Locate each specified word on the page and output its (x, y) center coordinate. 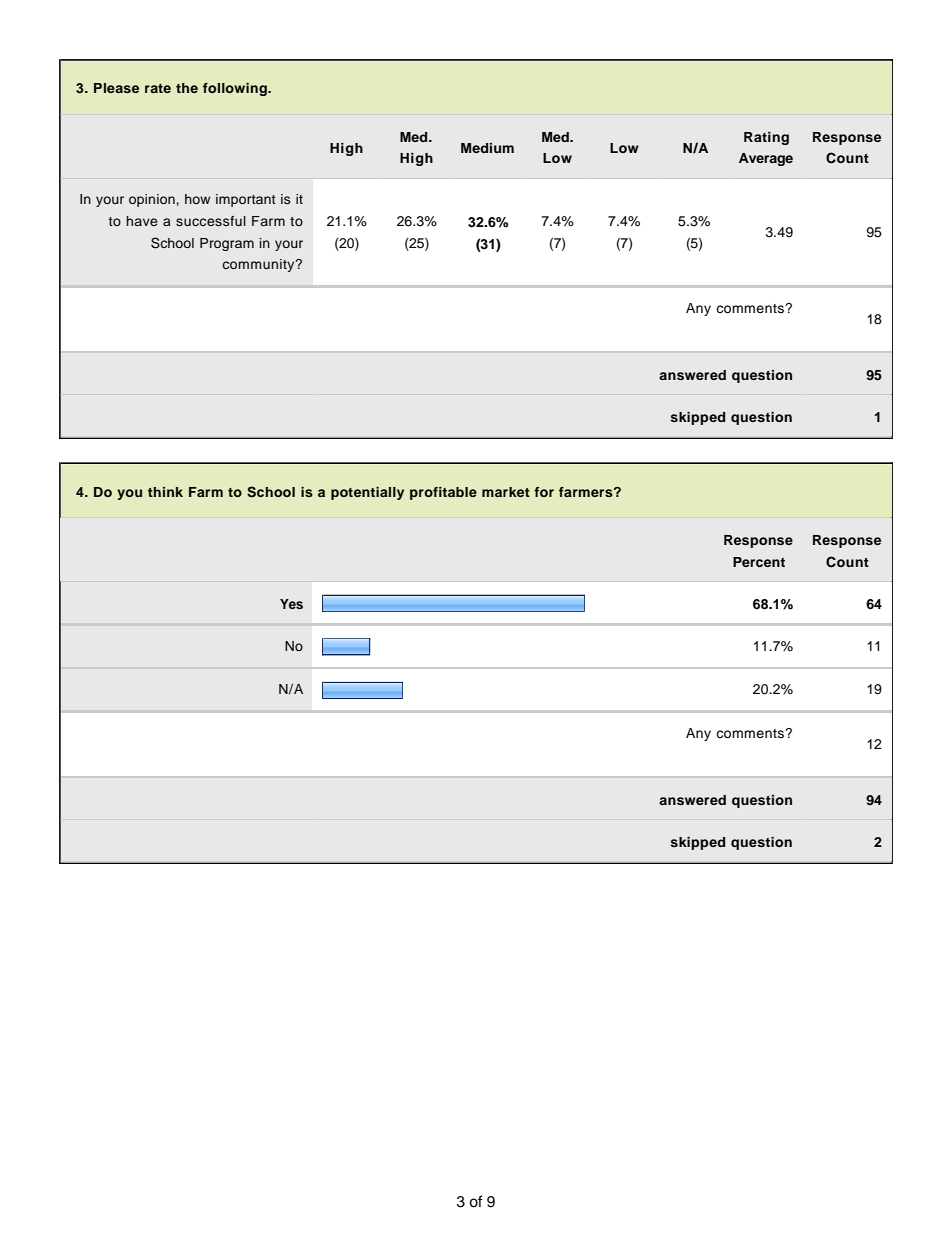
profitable (443, 493)
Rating (766, 138)
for (544, 492)
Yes (291, 604)
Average (766, 159)
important (246, 200)
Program (227, 244)
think (165, 492)
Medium (487, 148)
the (187, 88)
